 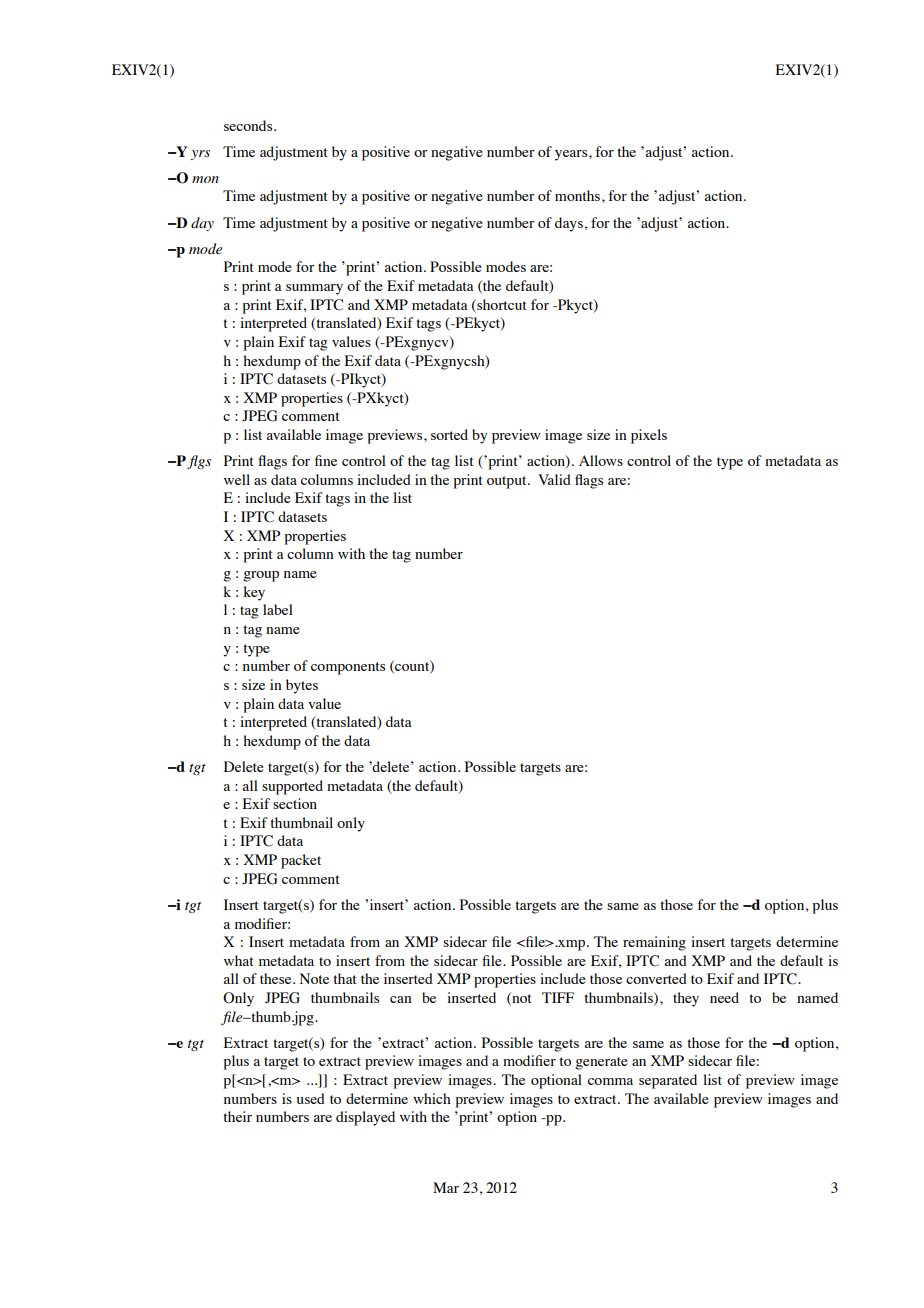 What do you see at coordinates (301, 861) in the screenshot?
I see `packet` at bounding box center [301, 861].
